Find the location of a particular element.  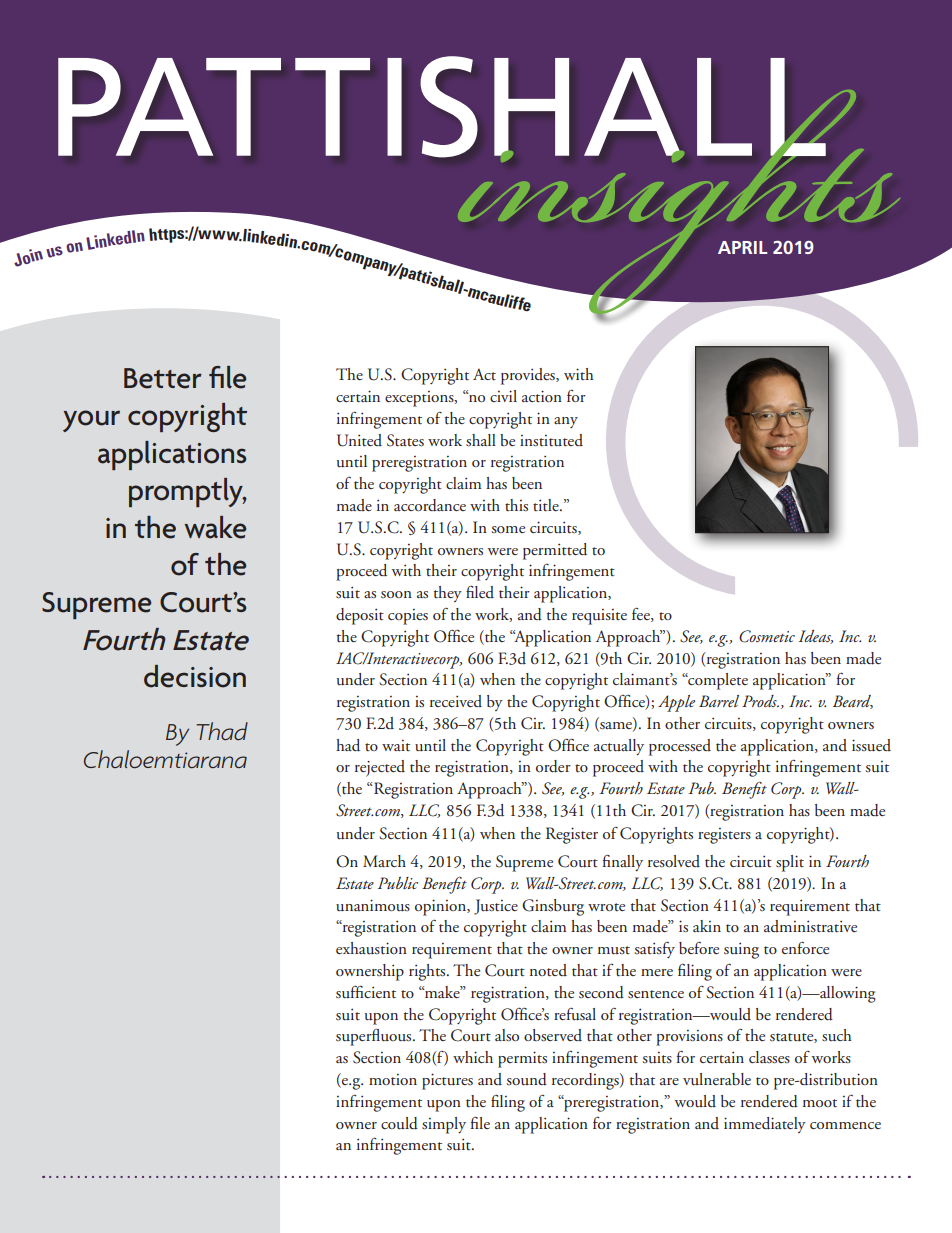

pictures is located at coordinates (447, 1081).
